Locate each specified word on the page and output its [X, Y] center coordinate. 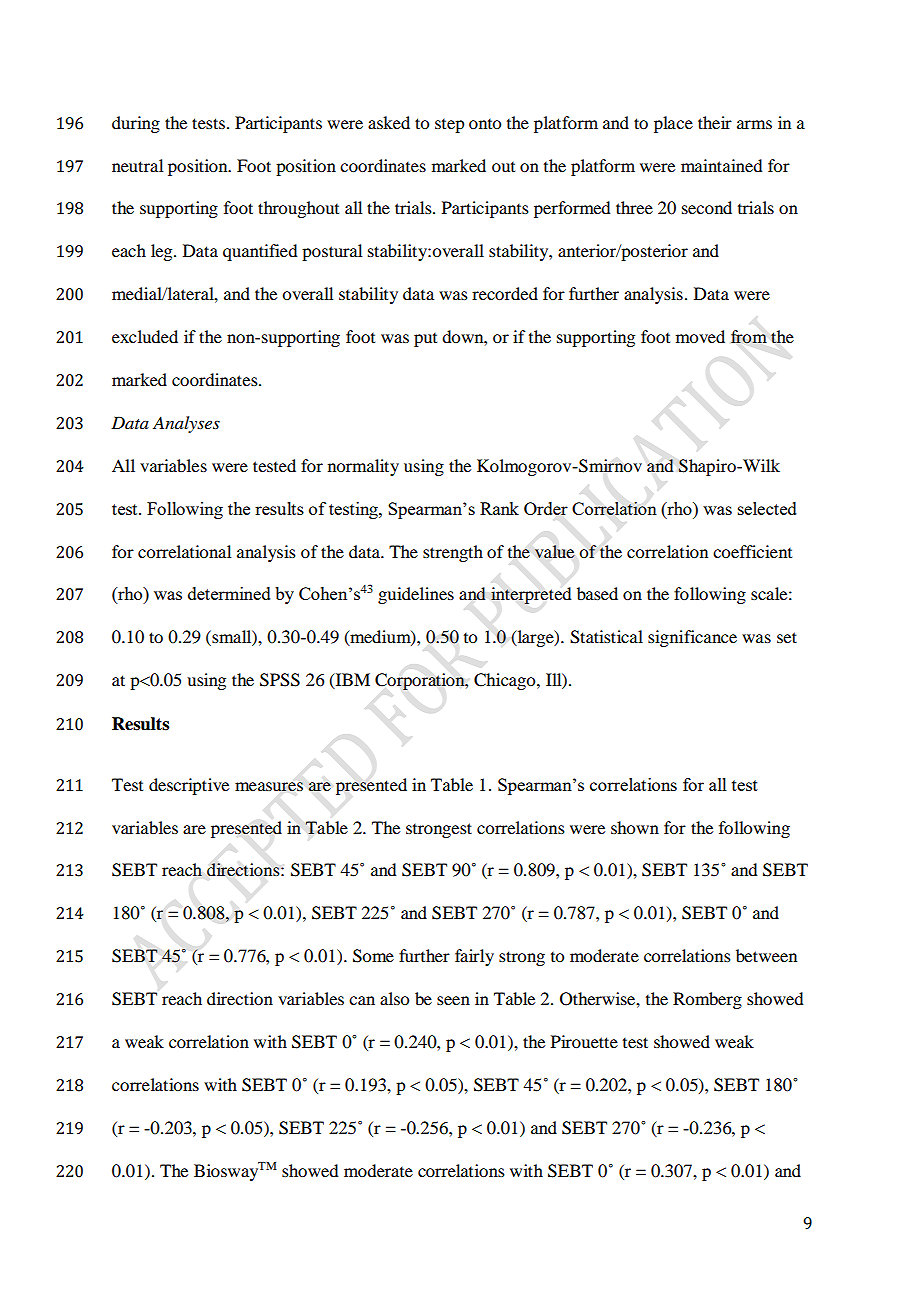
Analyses [186, 424]
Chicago [506, 681]
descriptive [189, 786]
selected [767, 508]
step [449, 126]
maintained [721, 165]
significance [692, 638]
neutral [137, 165]
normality [363, 467]
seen [453, 1000]
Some [373, 956]
